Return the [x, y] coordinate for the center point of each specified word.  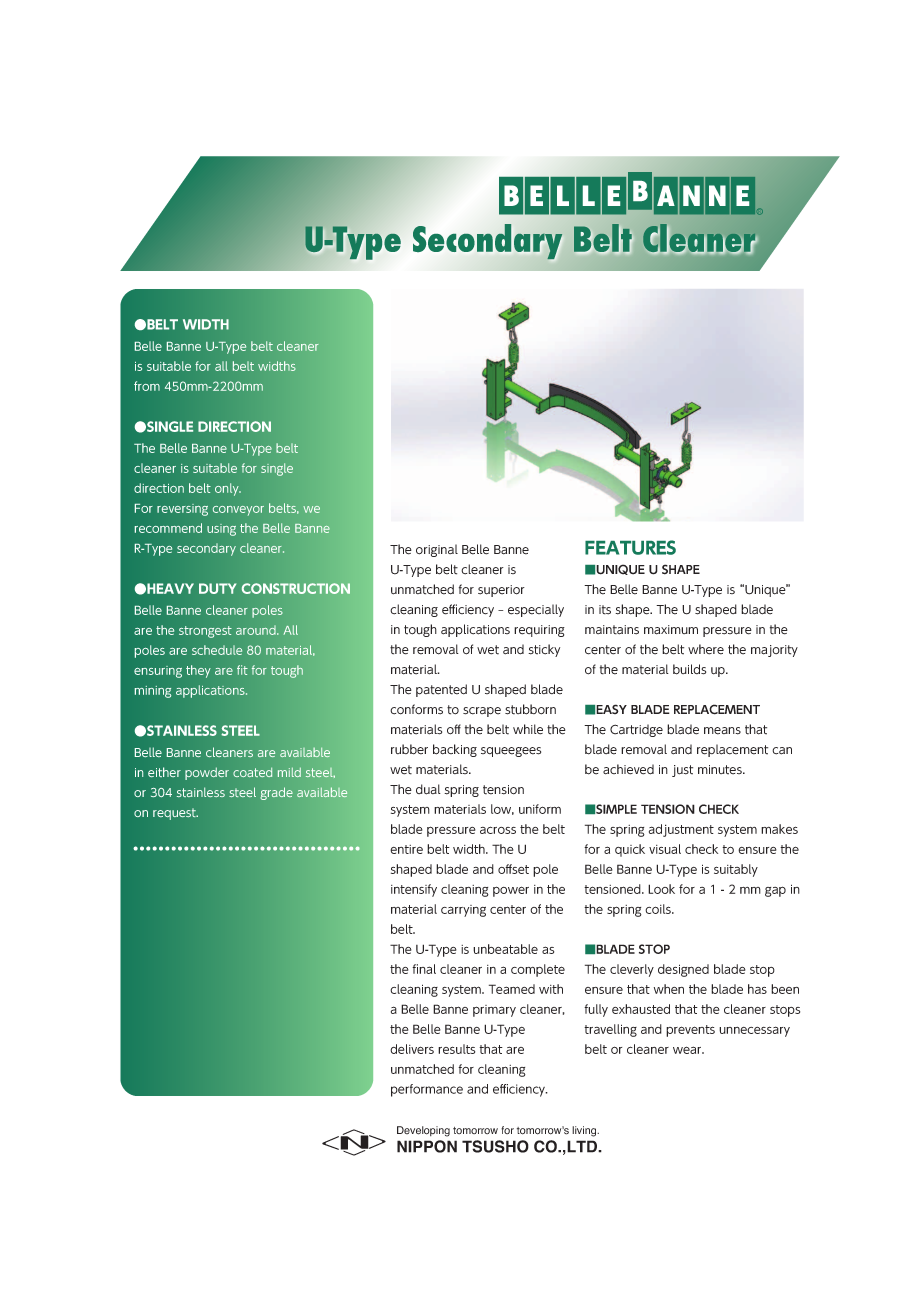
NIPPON [427, 1146]
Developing [423, 1131]
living [585, 1131]
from [147, 386]
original [437, 550]
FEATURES [630, 547]
